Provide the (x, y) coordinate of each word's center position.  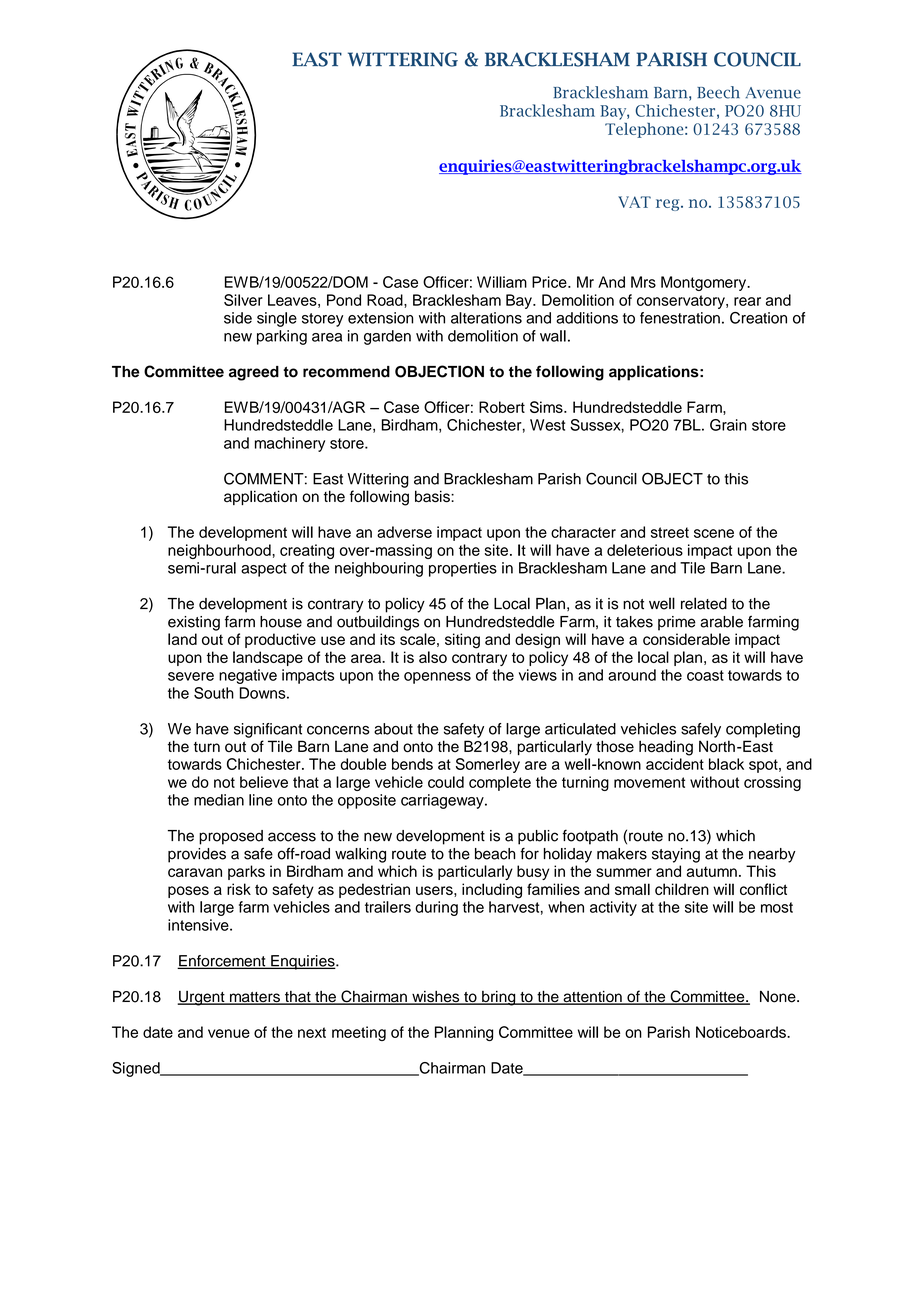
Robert (502, 407)
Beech (718, 92)
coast (705, 675)
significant (268, 730)
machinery (290, 444)
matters (255, 998)
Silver (243, 300)
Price (550, 282)
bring (499, 998)
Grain (728, 425)
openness (437, 678)
